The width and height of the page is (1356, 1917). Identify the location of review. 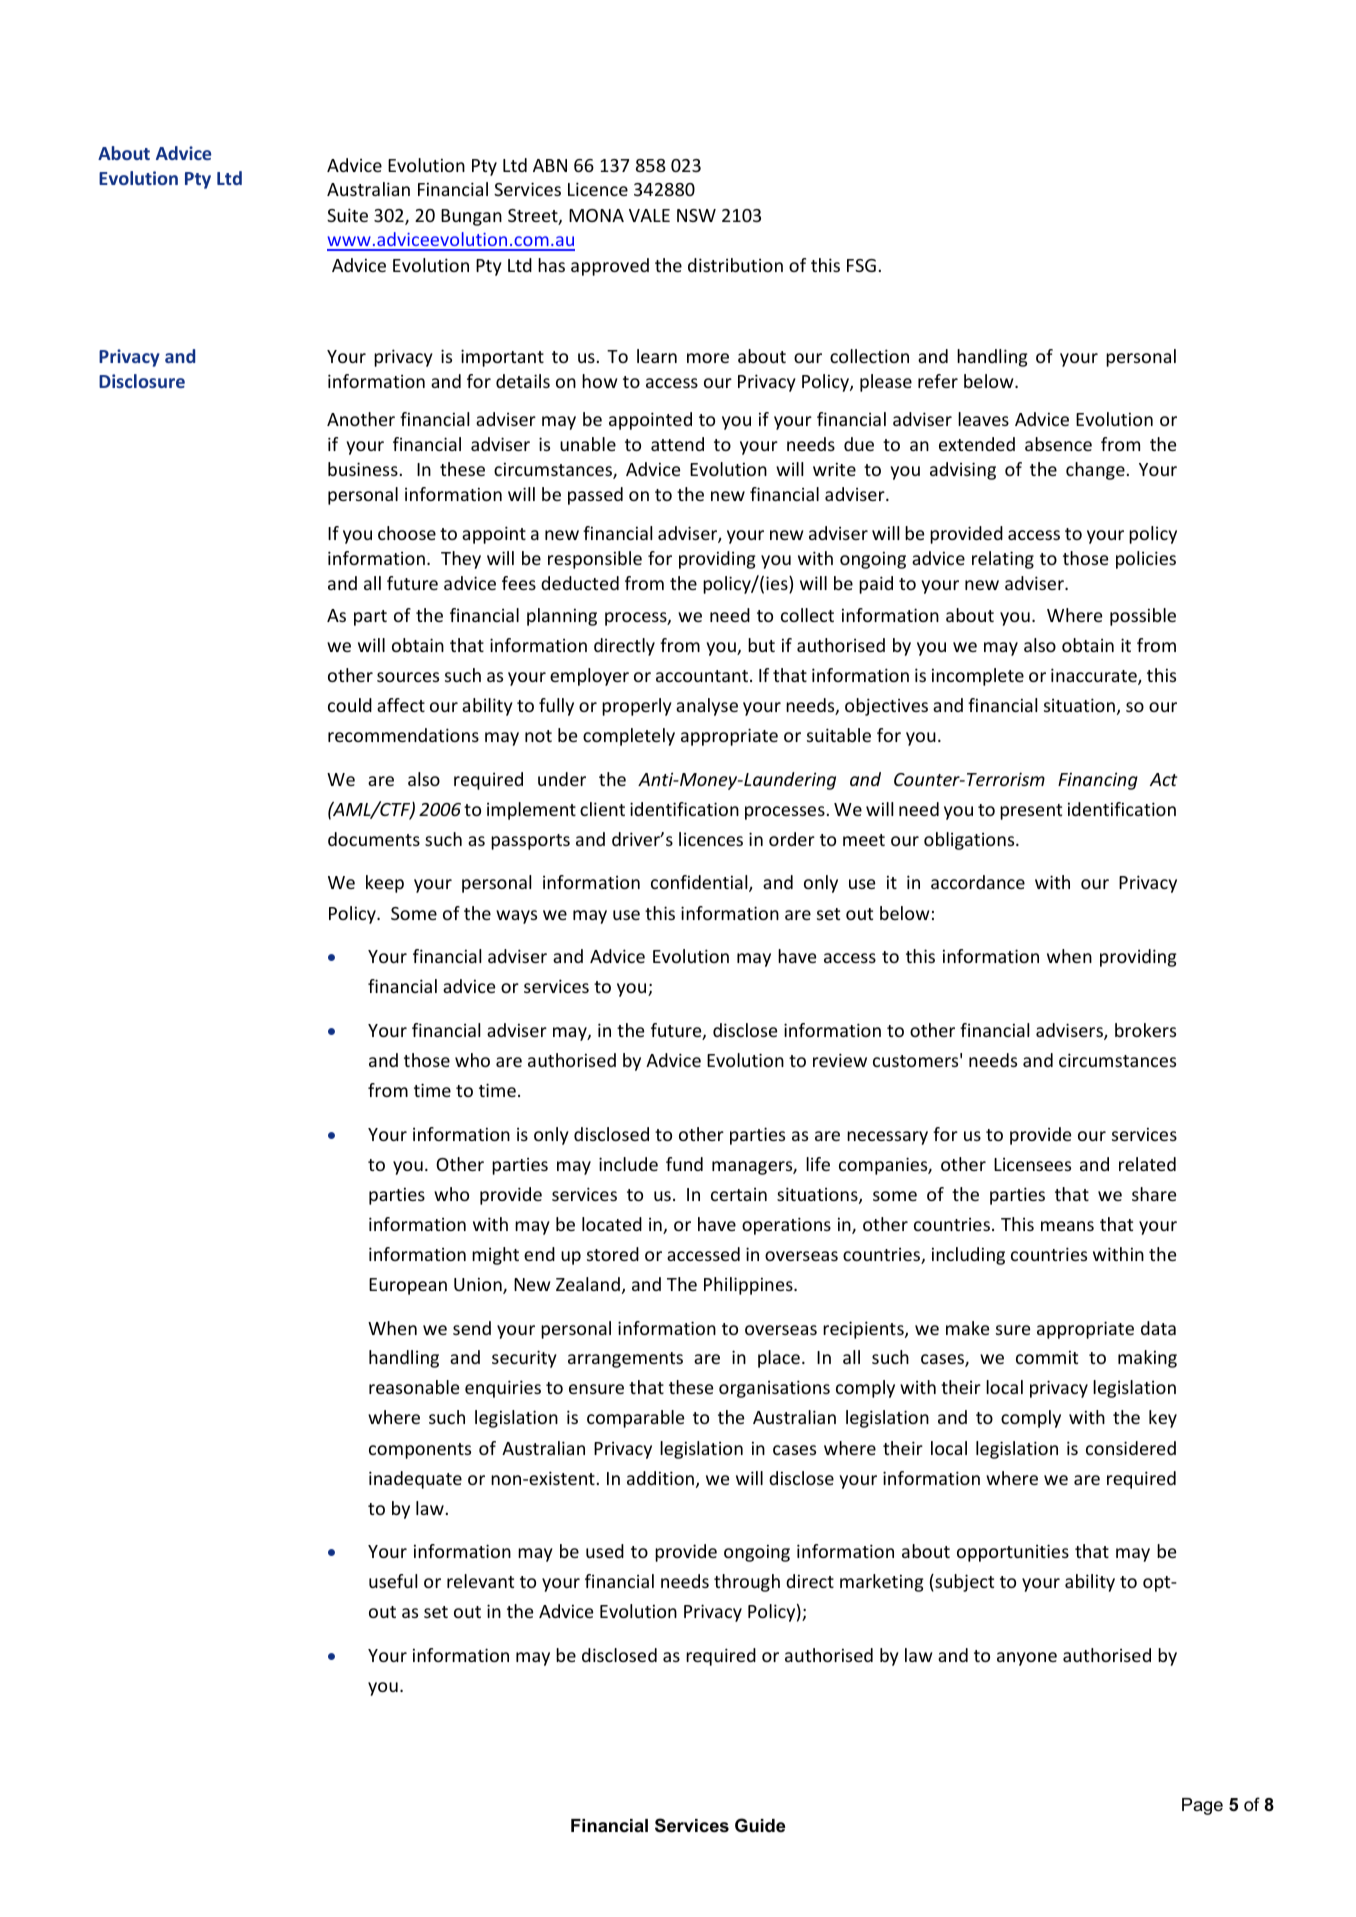
(840, 1060).
